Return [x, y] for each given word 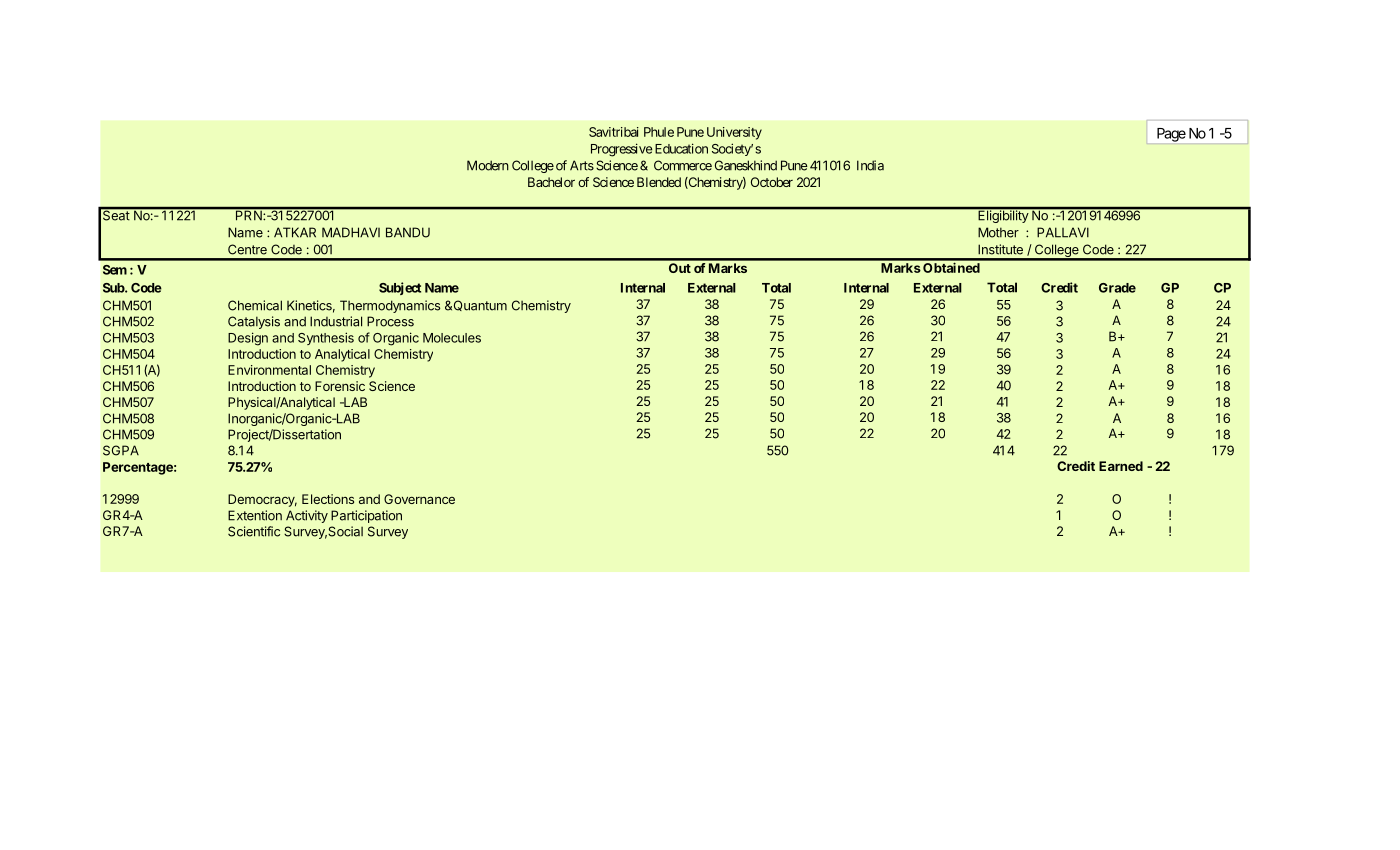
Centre [247, 249]
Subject [400, 288]
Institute [1000, 249]
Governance [419, 499]
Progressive [621, 150]
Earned [1121, 466]
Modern [488, 165]
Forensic [340, 386]
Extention [255, 515]
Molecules [452, 338]
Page [1171, 135]
